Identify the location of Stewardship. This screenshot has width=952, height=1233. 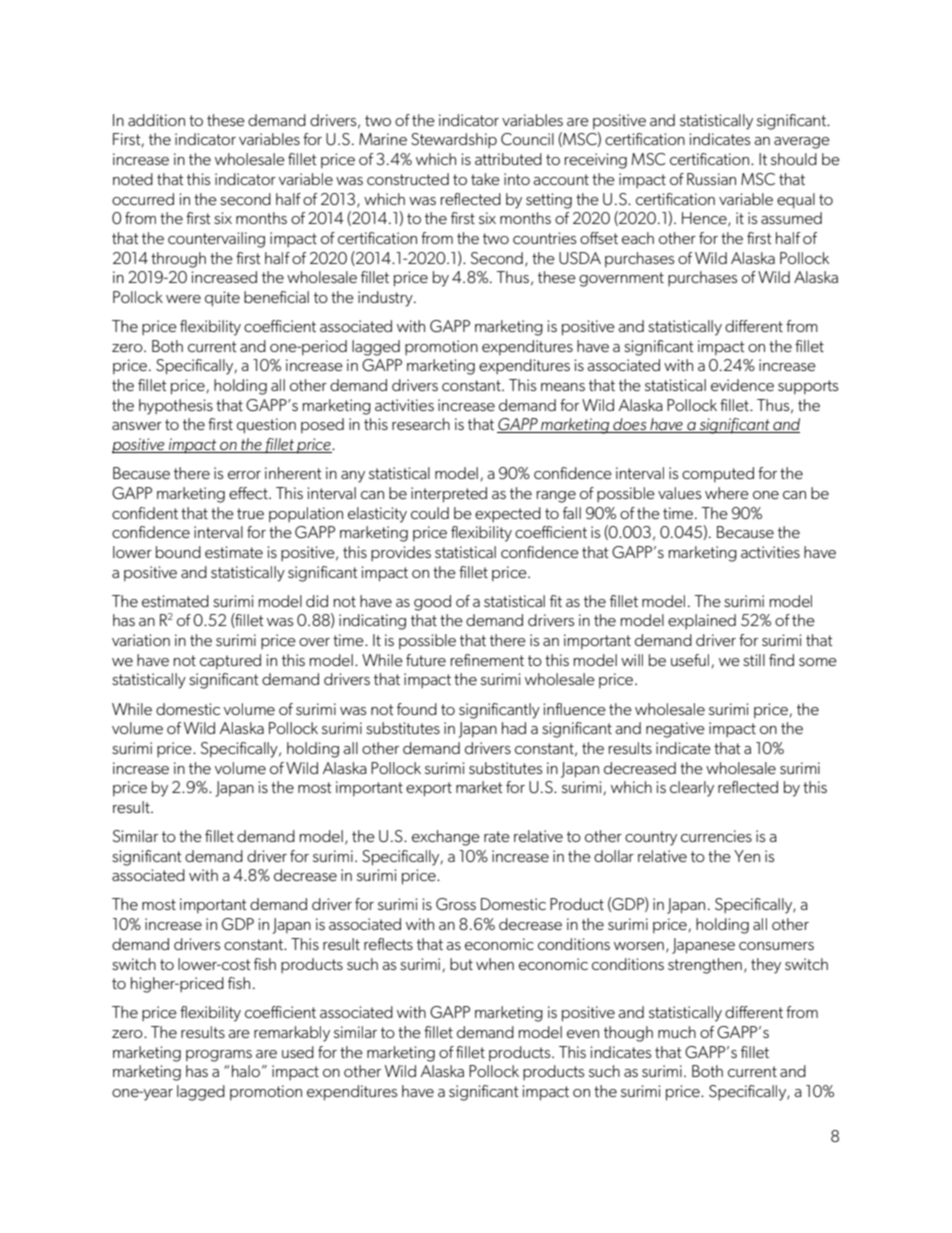
(454, 140).
